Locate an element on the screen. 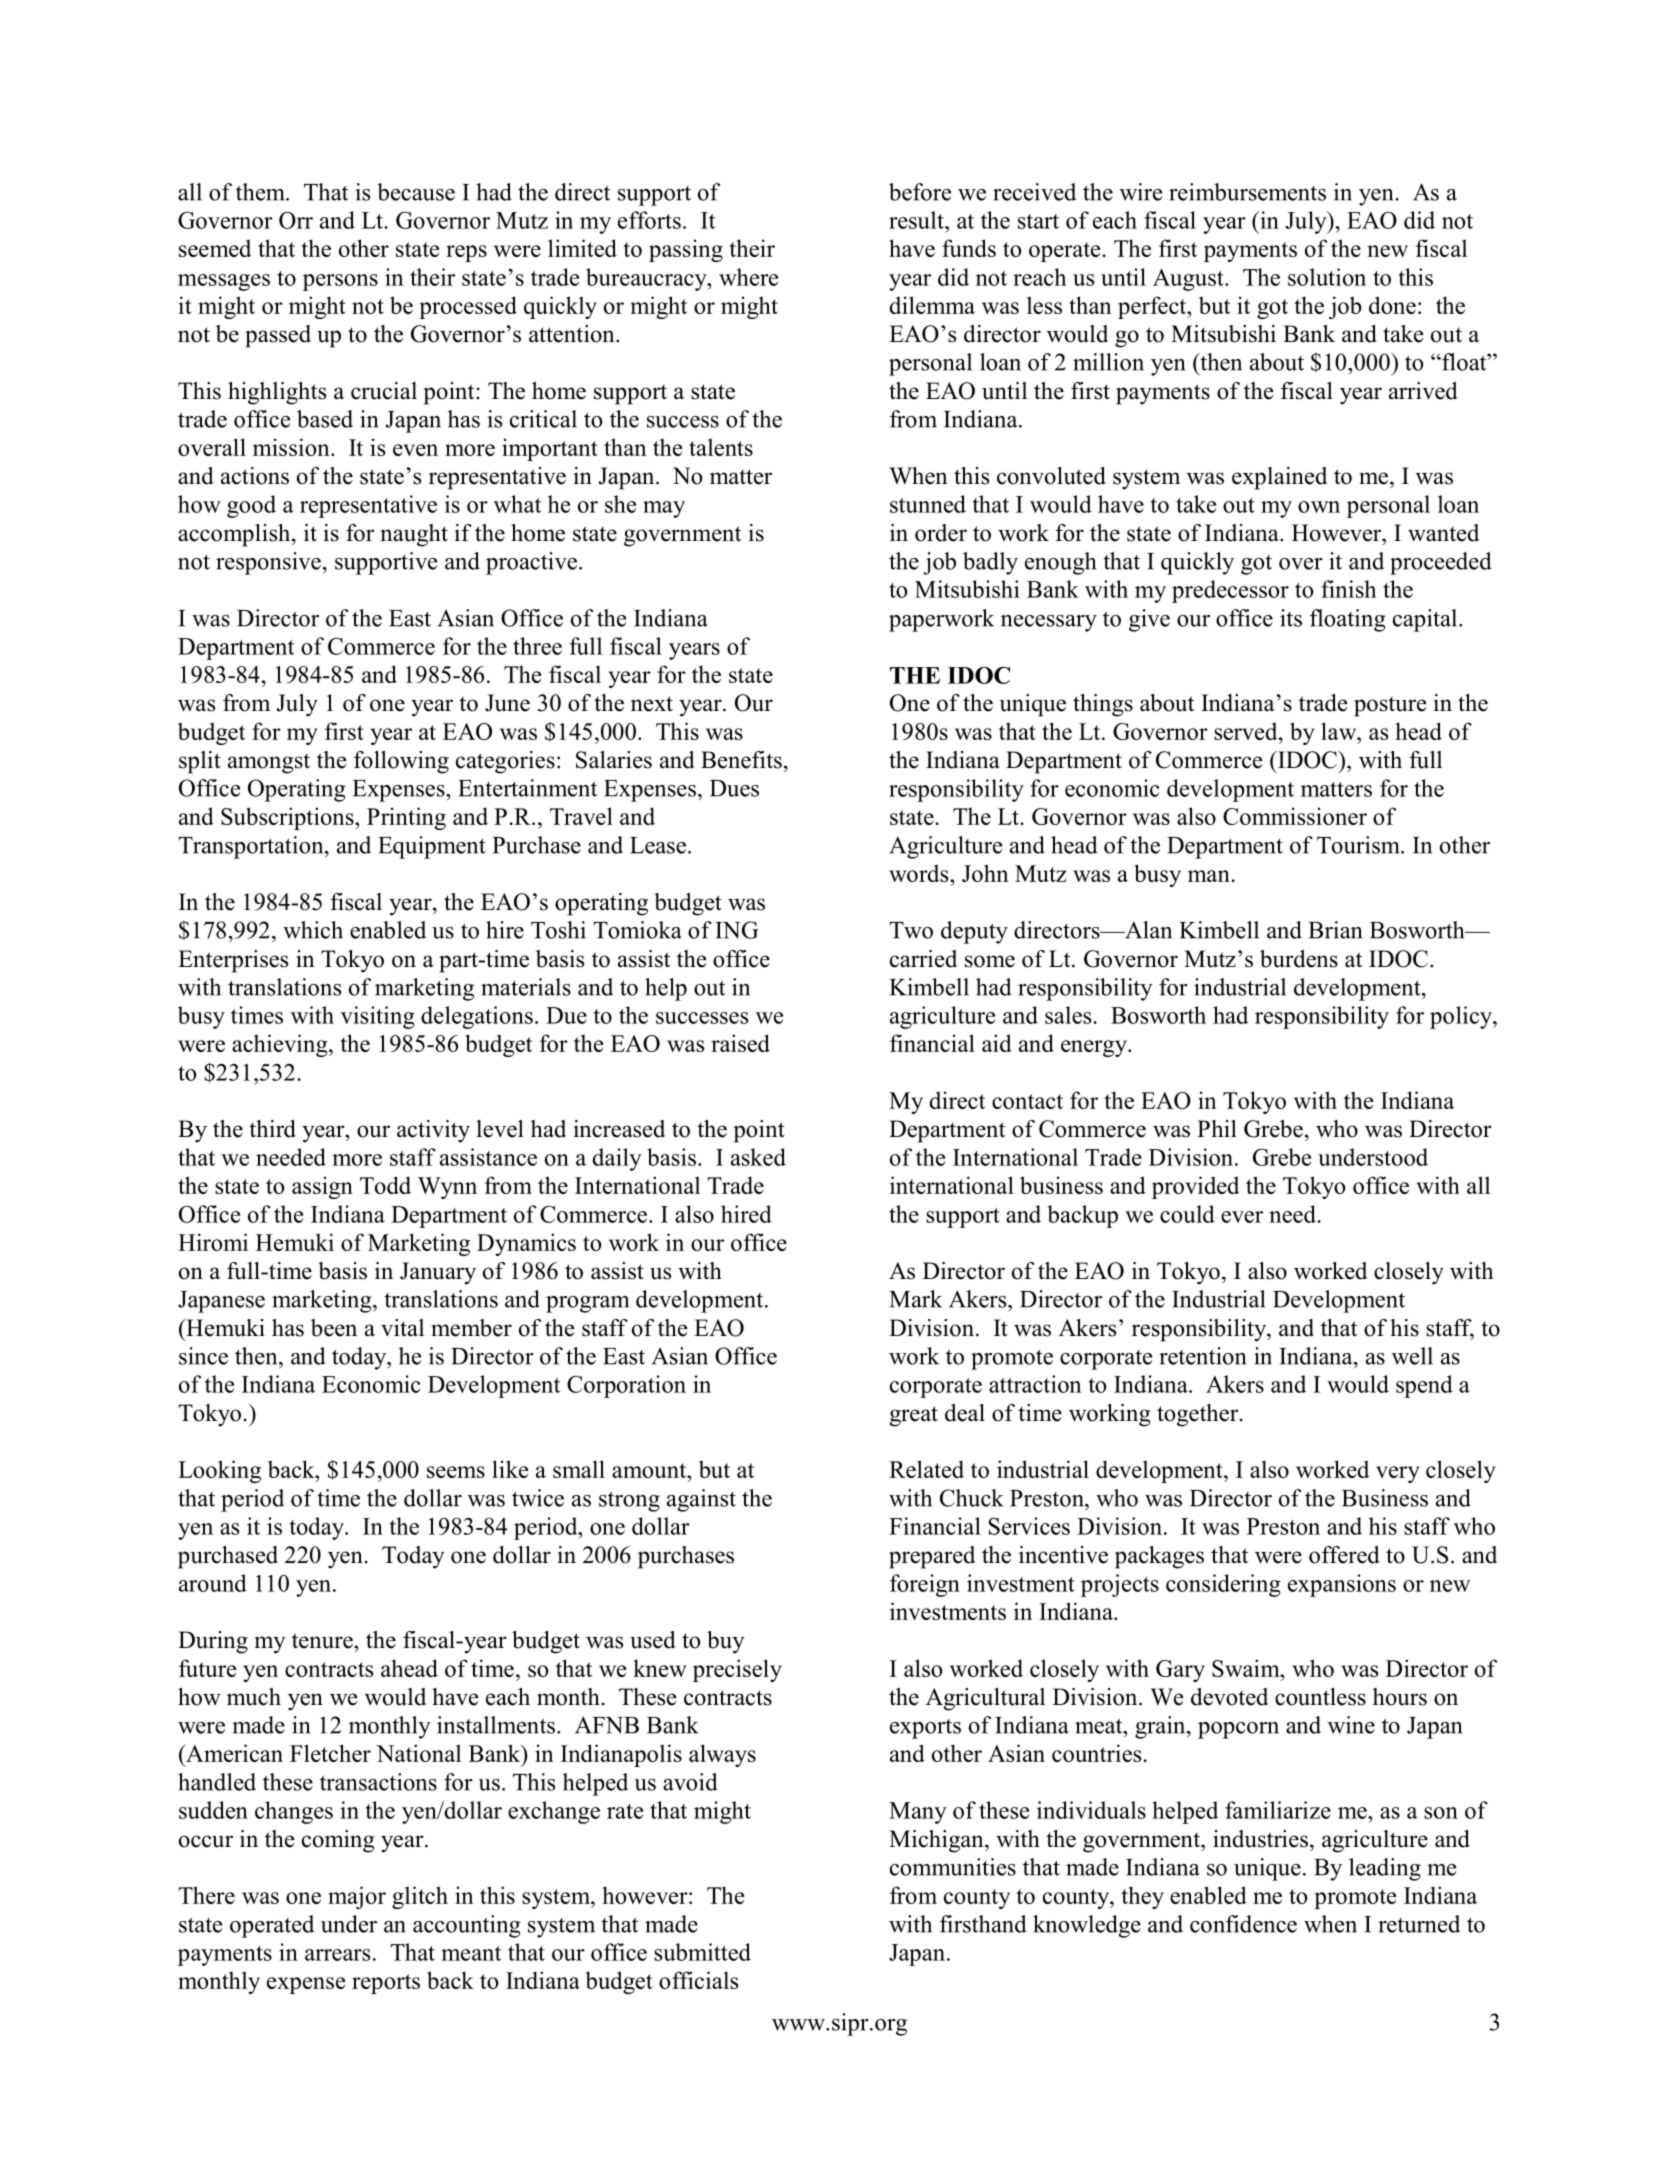 The width and height of the screenshot is (1679, 2173). seems is located at coordinates (456, 1472).
